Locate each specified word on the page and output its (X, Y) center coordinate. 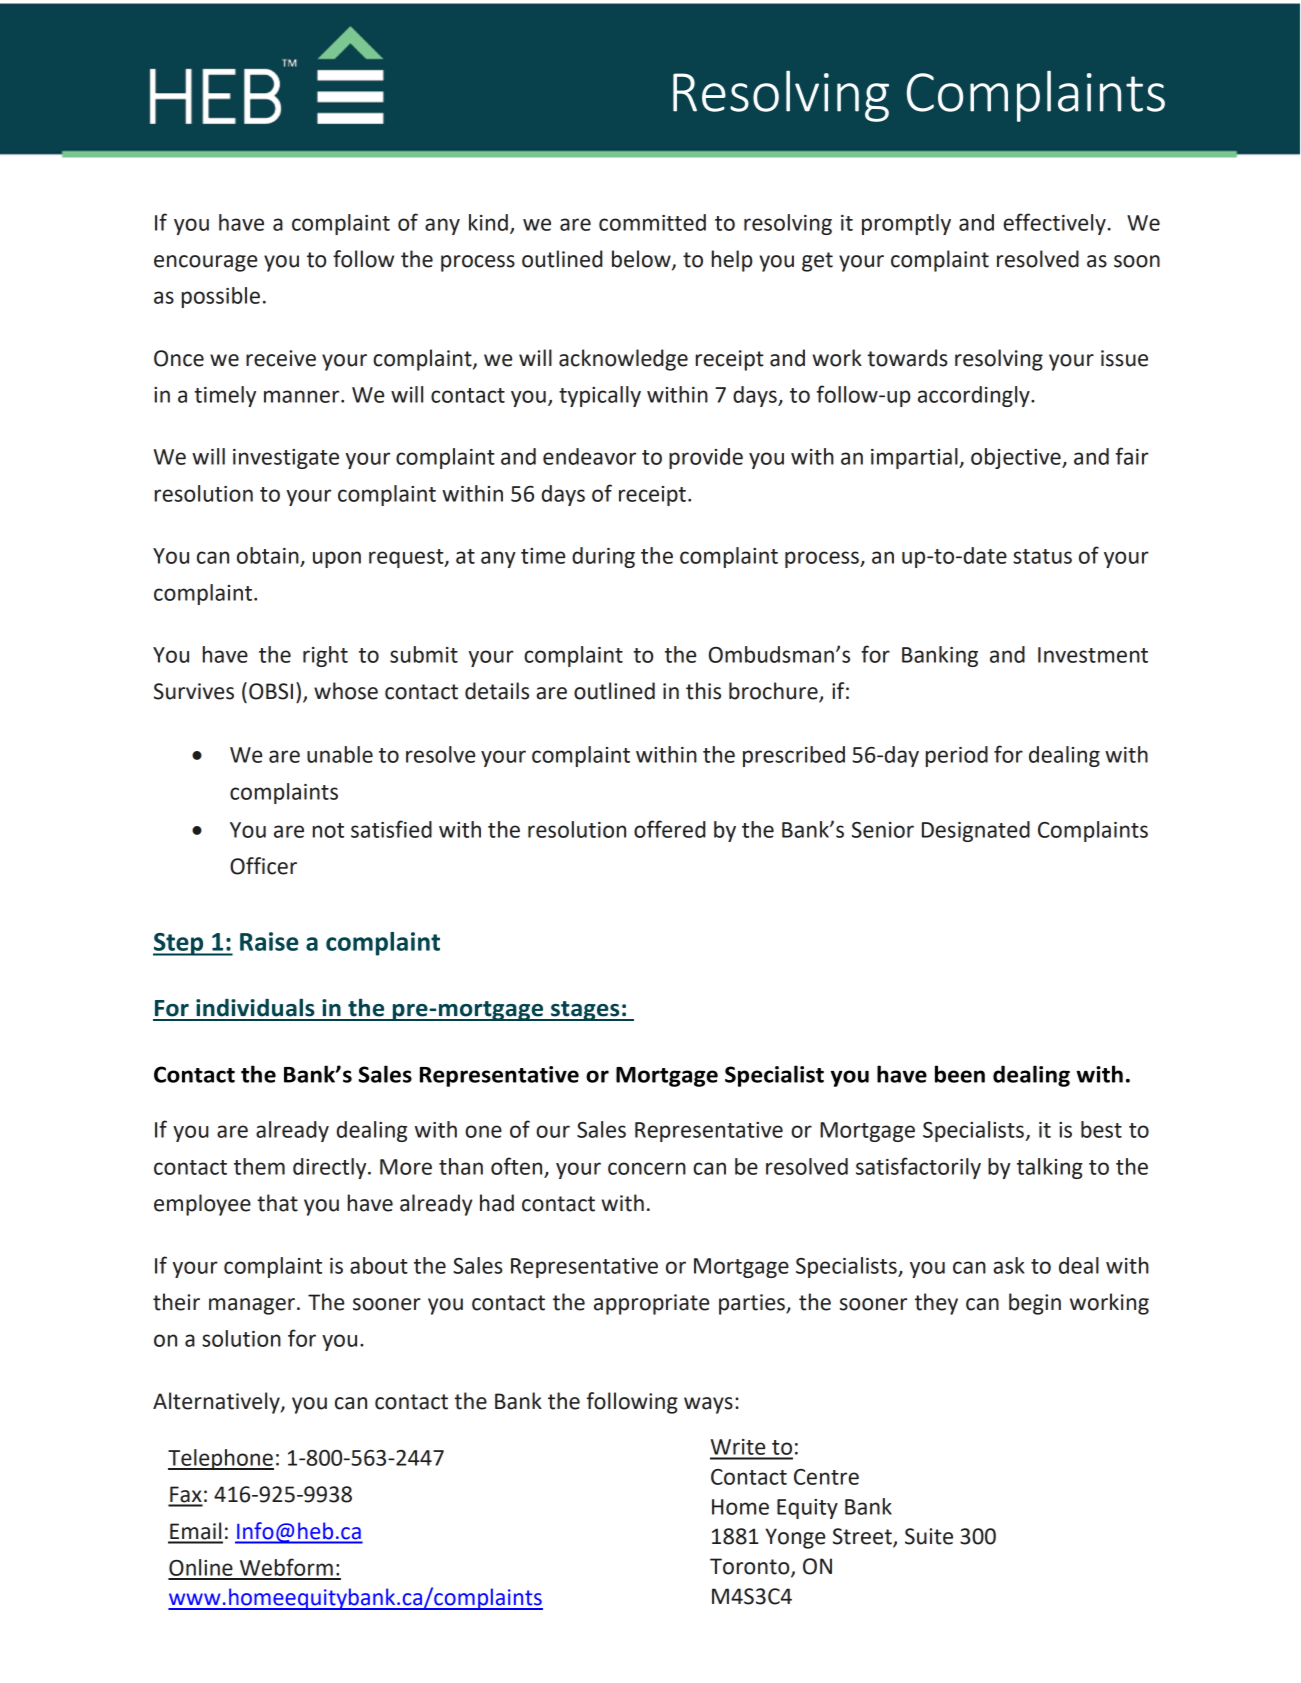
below (642, 260)
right (325, 656)
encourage (205, 263)
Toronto (751, 1567)
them (259, 1166)
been (960, 1074)
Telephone (221, 1459)
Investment (1093, 655)
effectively (1054, 224)
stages (585, 1011)
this (703, 691)
